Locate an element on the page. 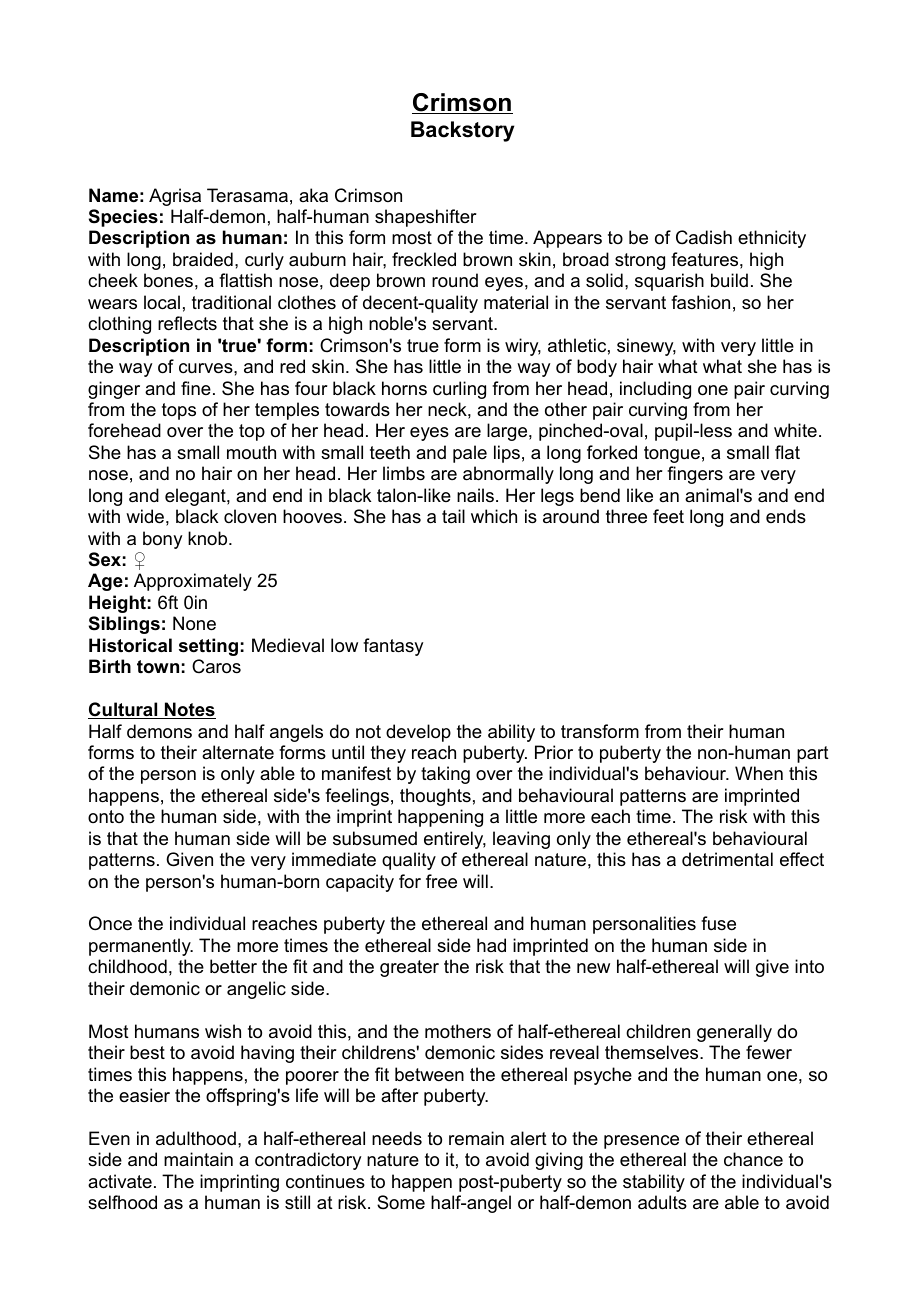  ethnicity is located at coordinates (772, 239).
